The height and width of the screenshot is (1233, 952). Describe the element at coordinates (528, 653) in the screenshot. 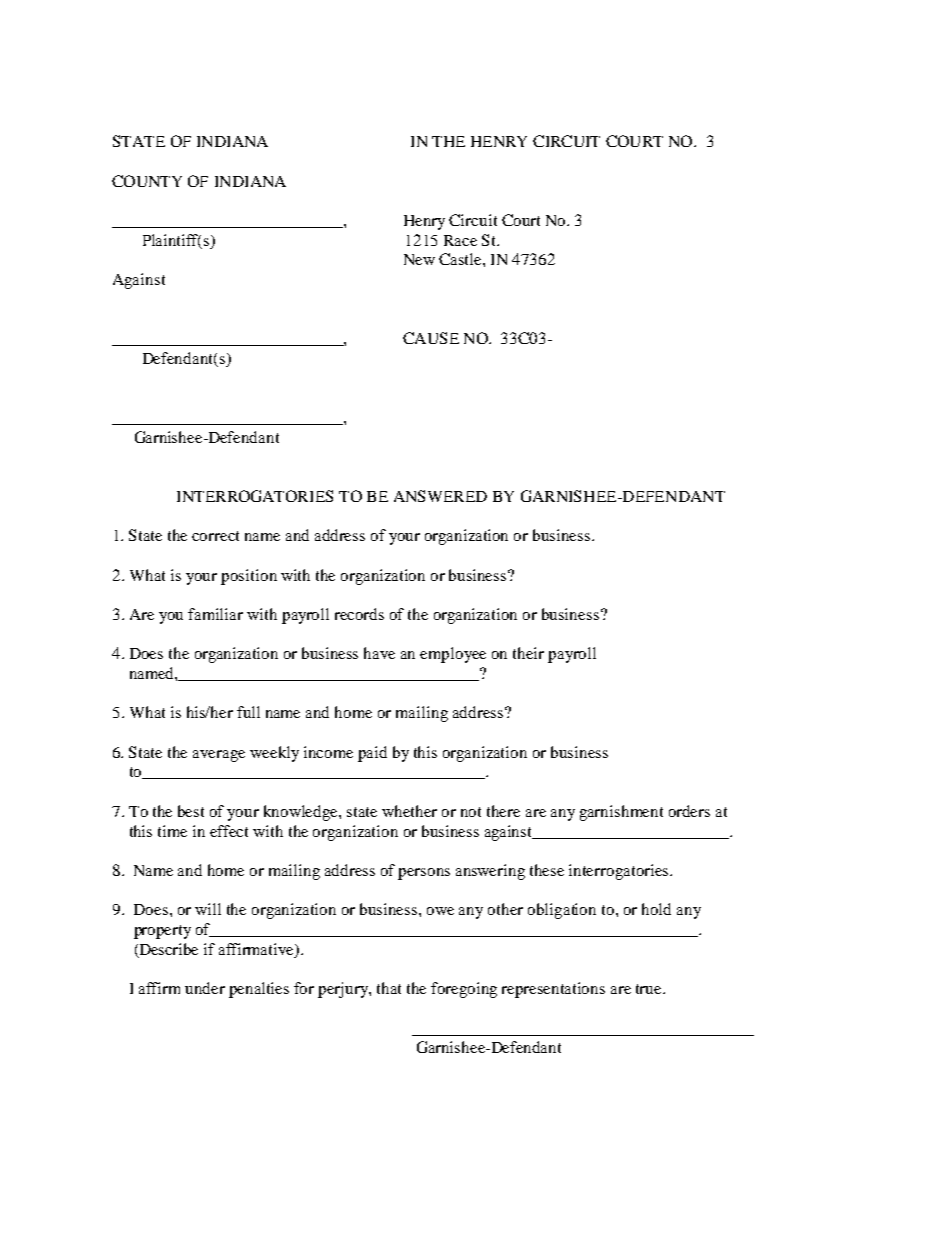

I see `their` at that location.
